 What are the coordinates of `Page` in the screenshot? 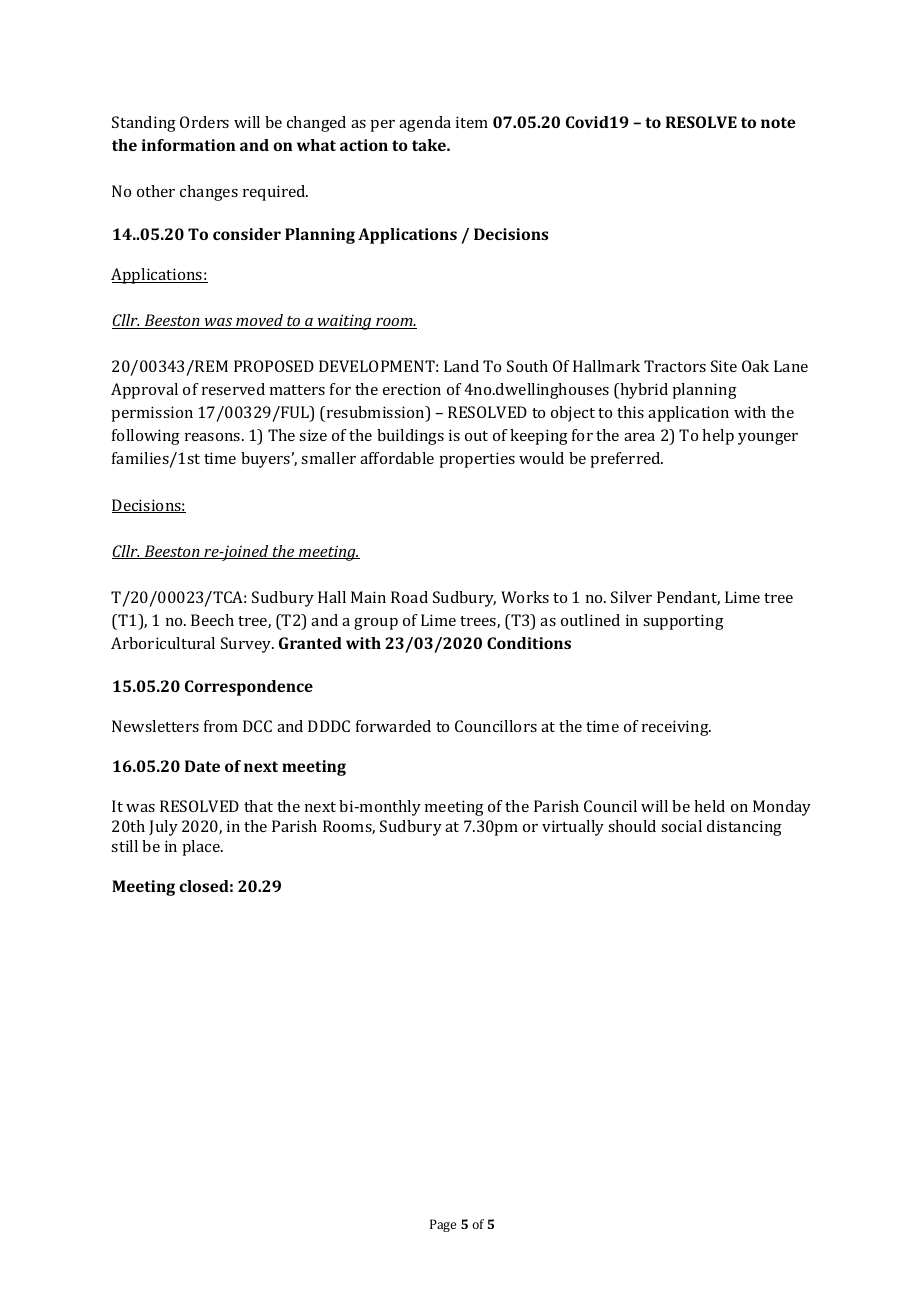 It's located at (443, 1225).
